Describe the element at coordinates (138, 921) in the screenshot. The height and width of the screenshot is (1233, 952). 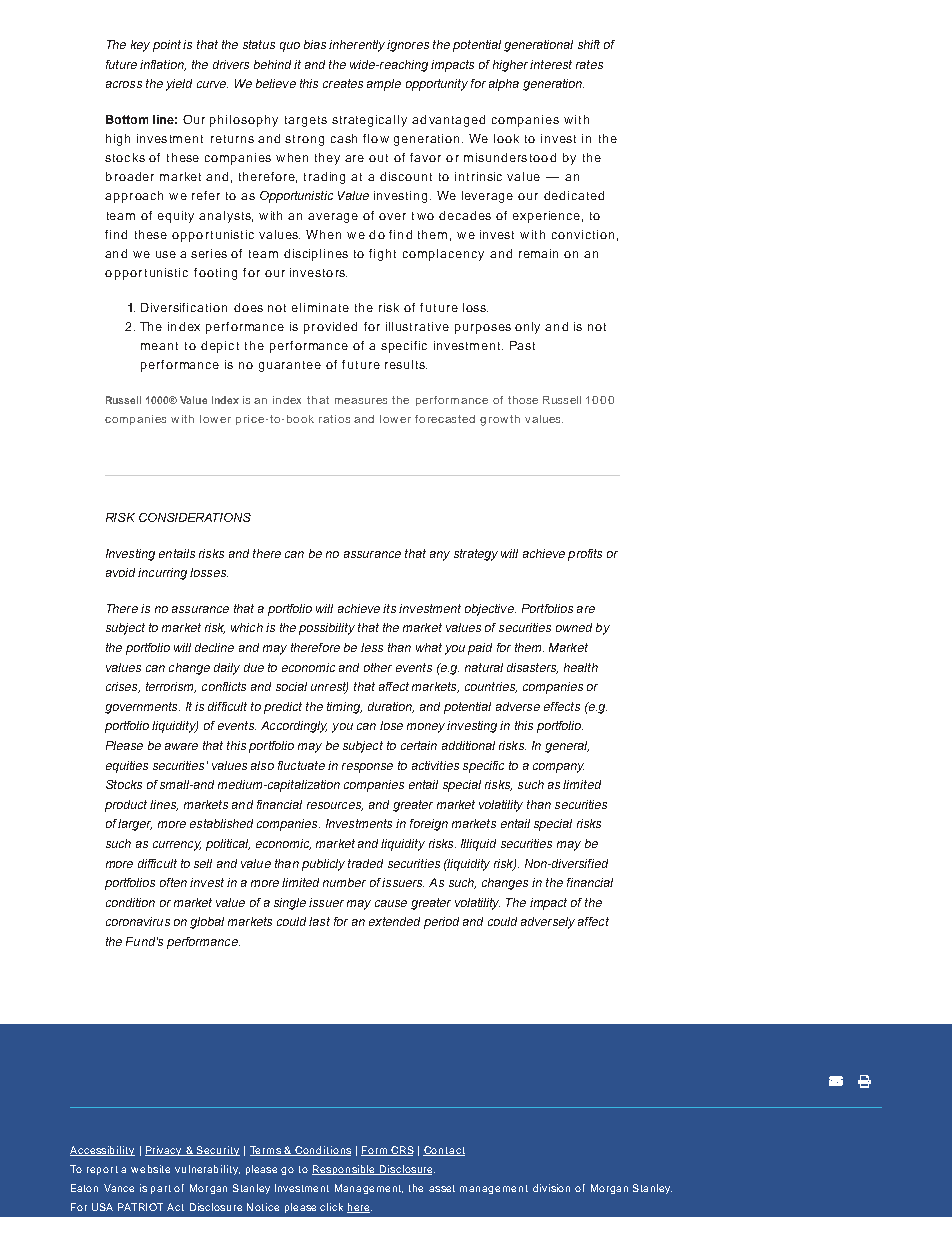
I see `coronavirus` at that location.
